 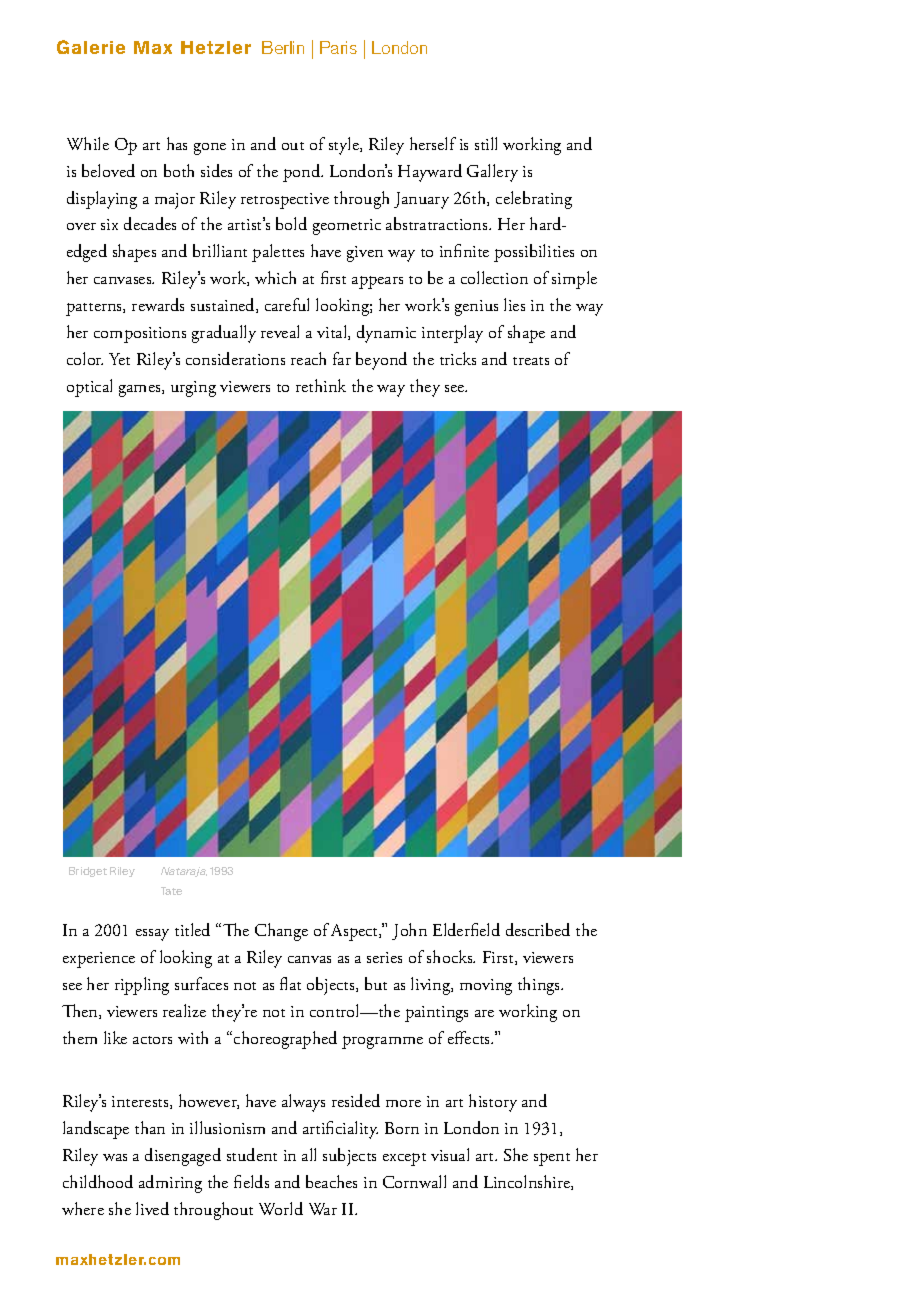 I want to click on lies, so click(x=514, y=304).
